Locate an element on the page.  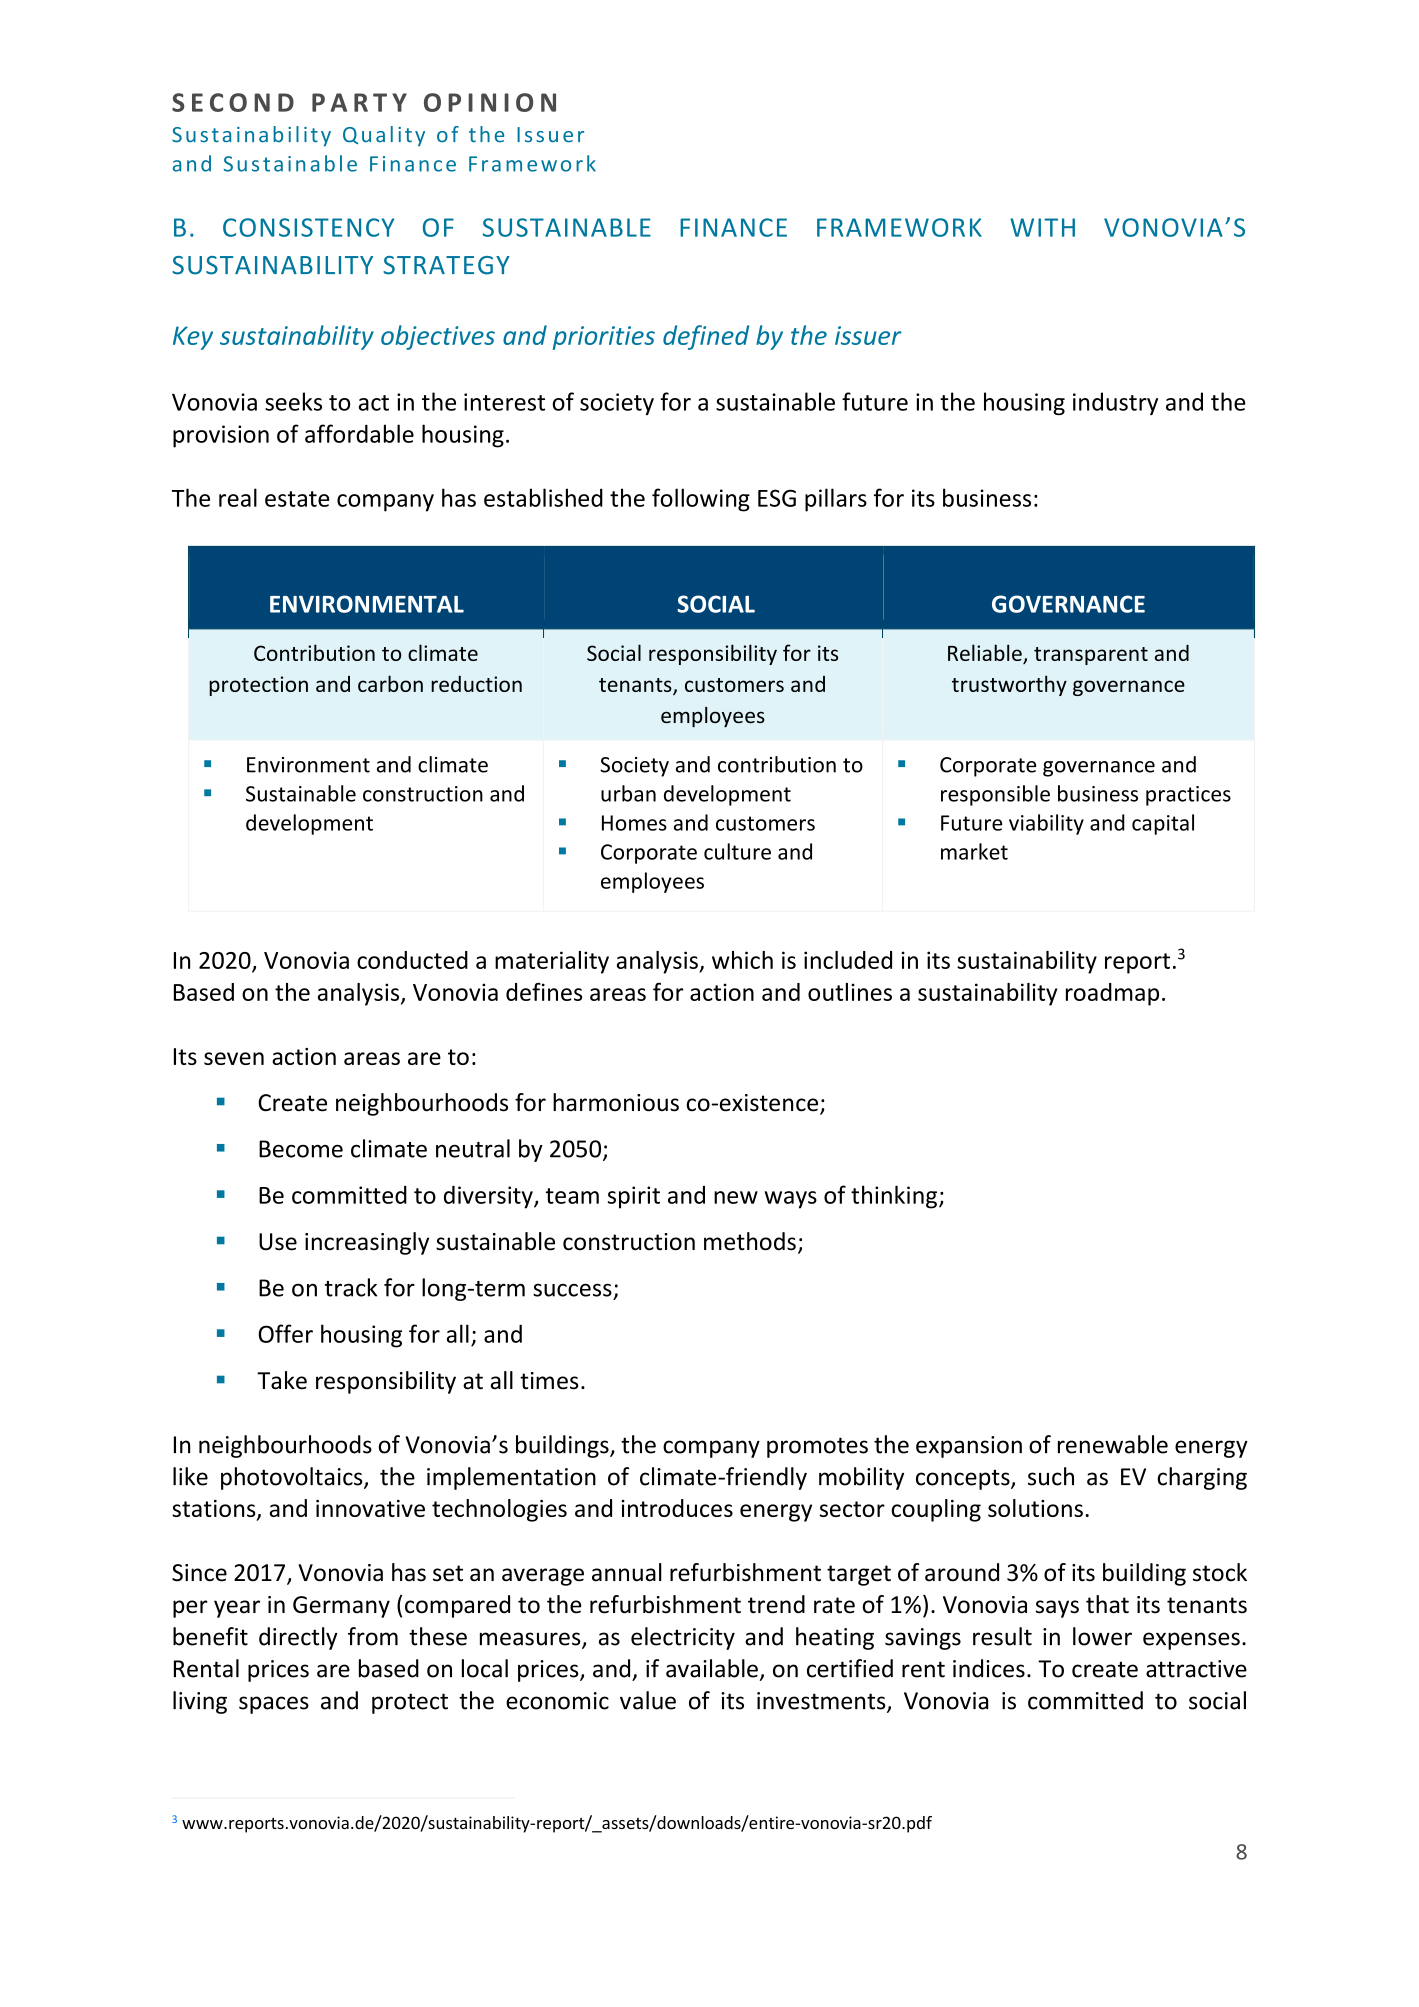
WITH is located at coordinates (1042, 227).
